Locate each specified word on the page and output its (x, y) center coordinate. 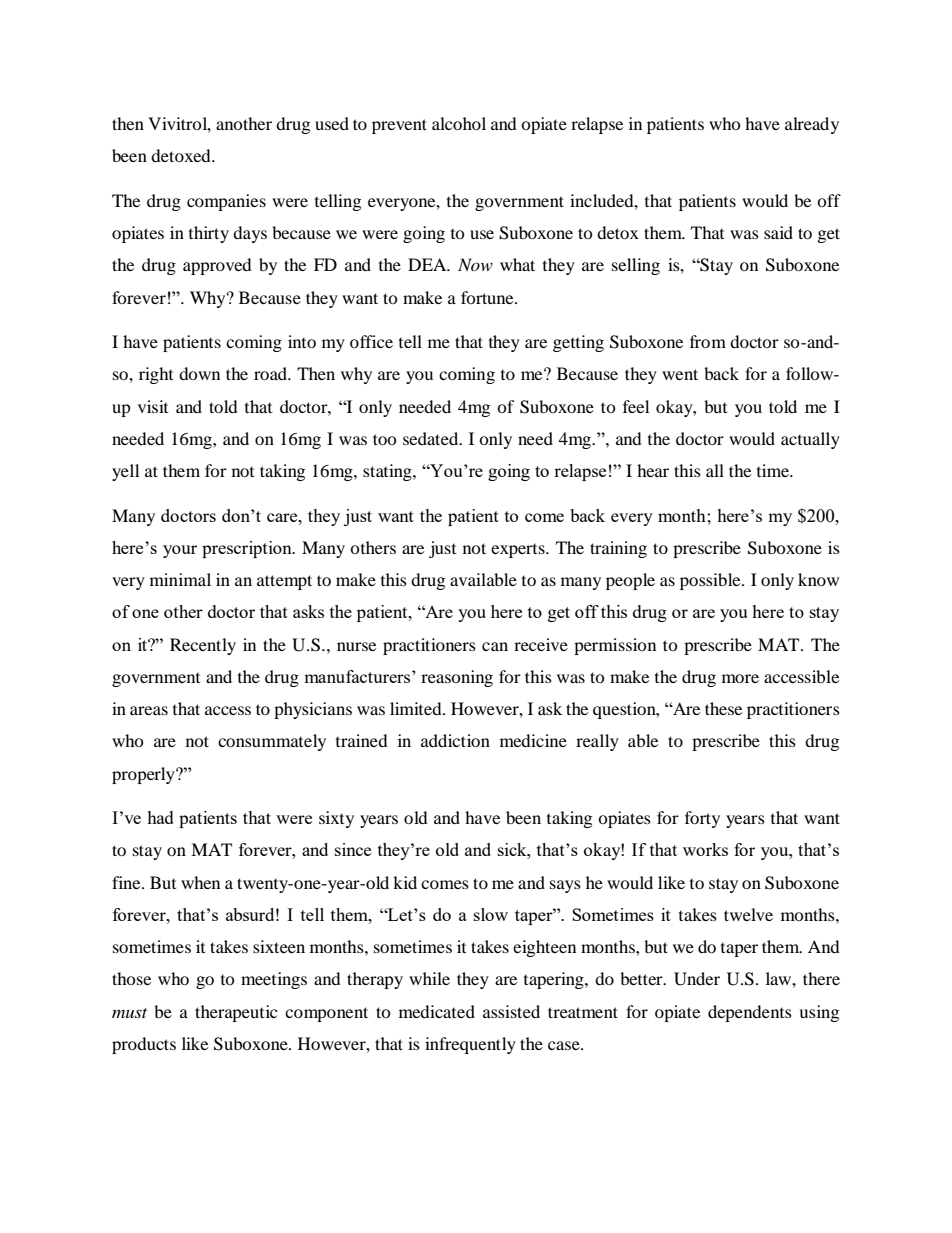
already (812, 125)
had (160, 817)
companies (226, 202)
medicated (437, 1011)
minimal (180, 579)
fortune (488, 297)
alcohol (459, 123)
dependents (750, 1013)
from (708, 341)
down (199, 373)
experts (519, 551)
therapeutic (236, 1013)
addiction (455, 740)
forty (702, 819)
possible (711, 581)
